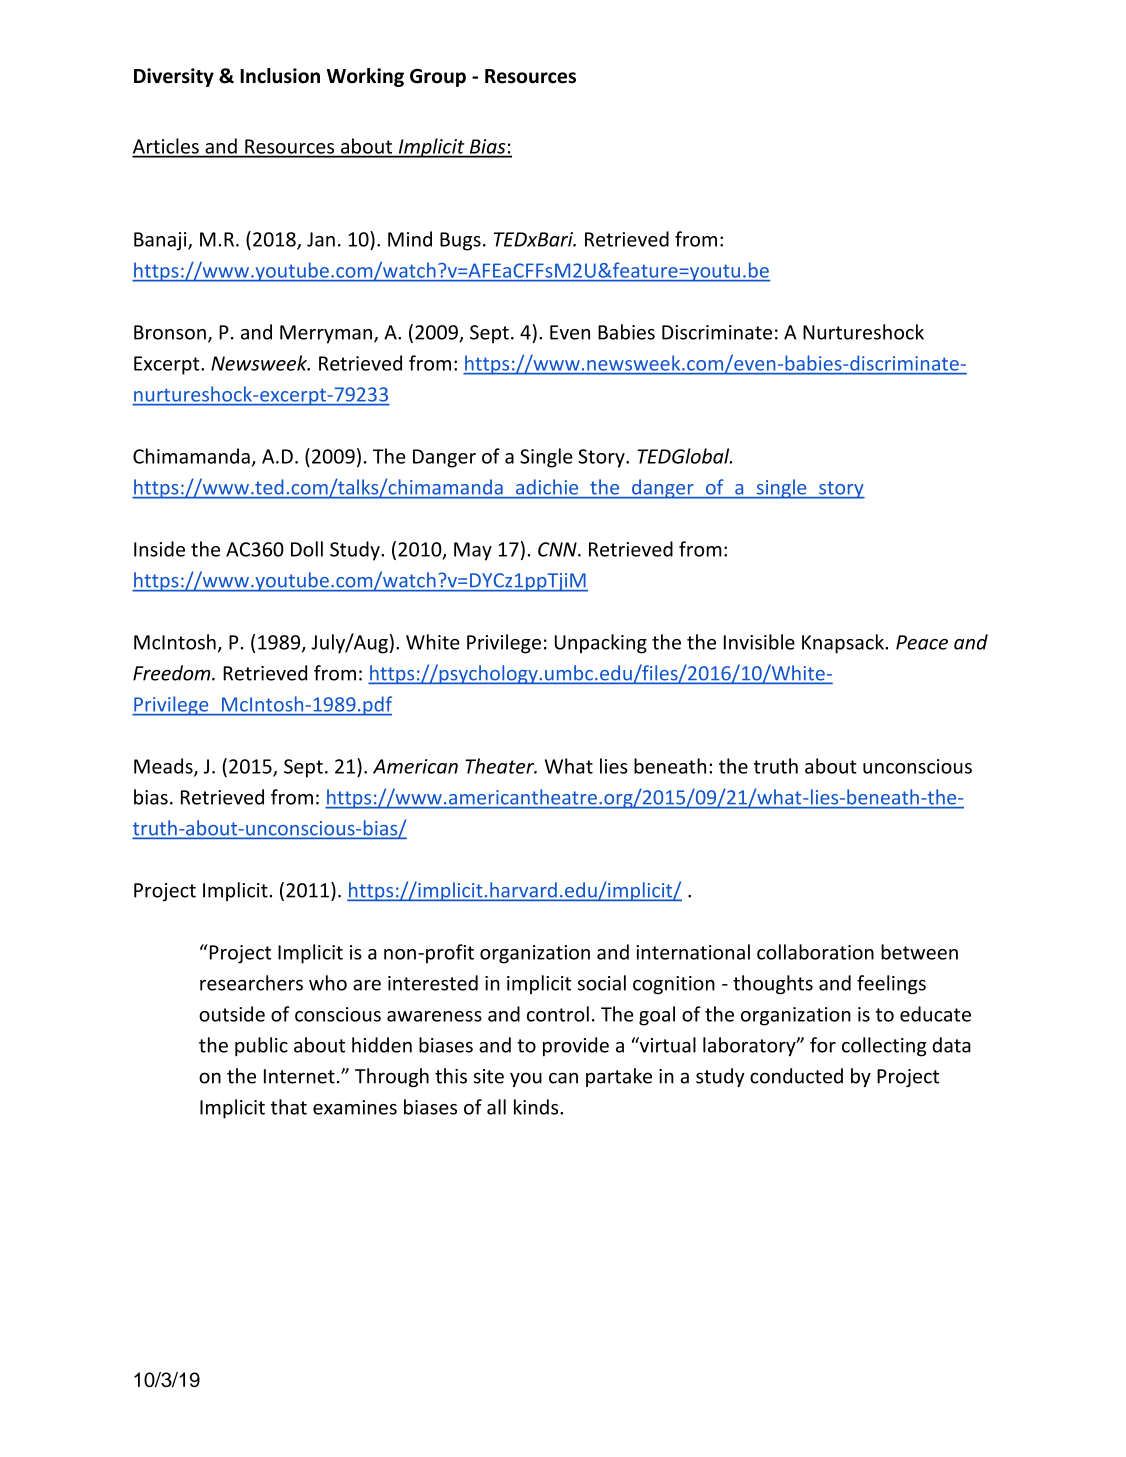 The image size is (1126, 1457). I want to click on Freedom, so click(173, 673).
